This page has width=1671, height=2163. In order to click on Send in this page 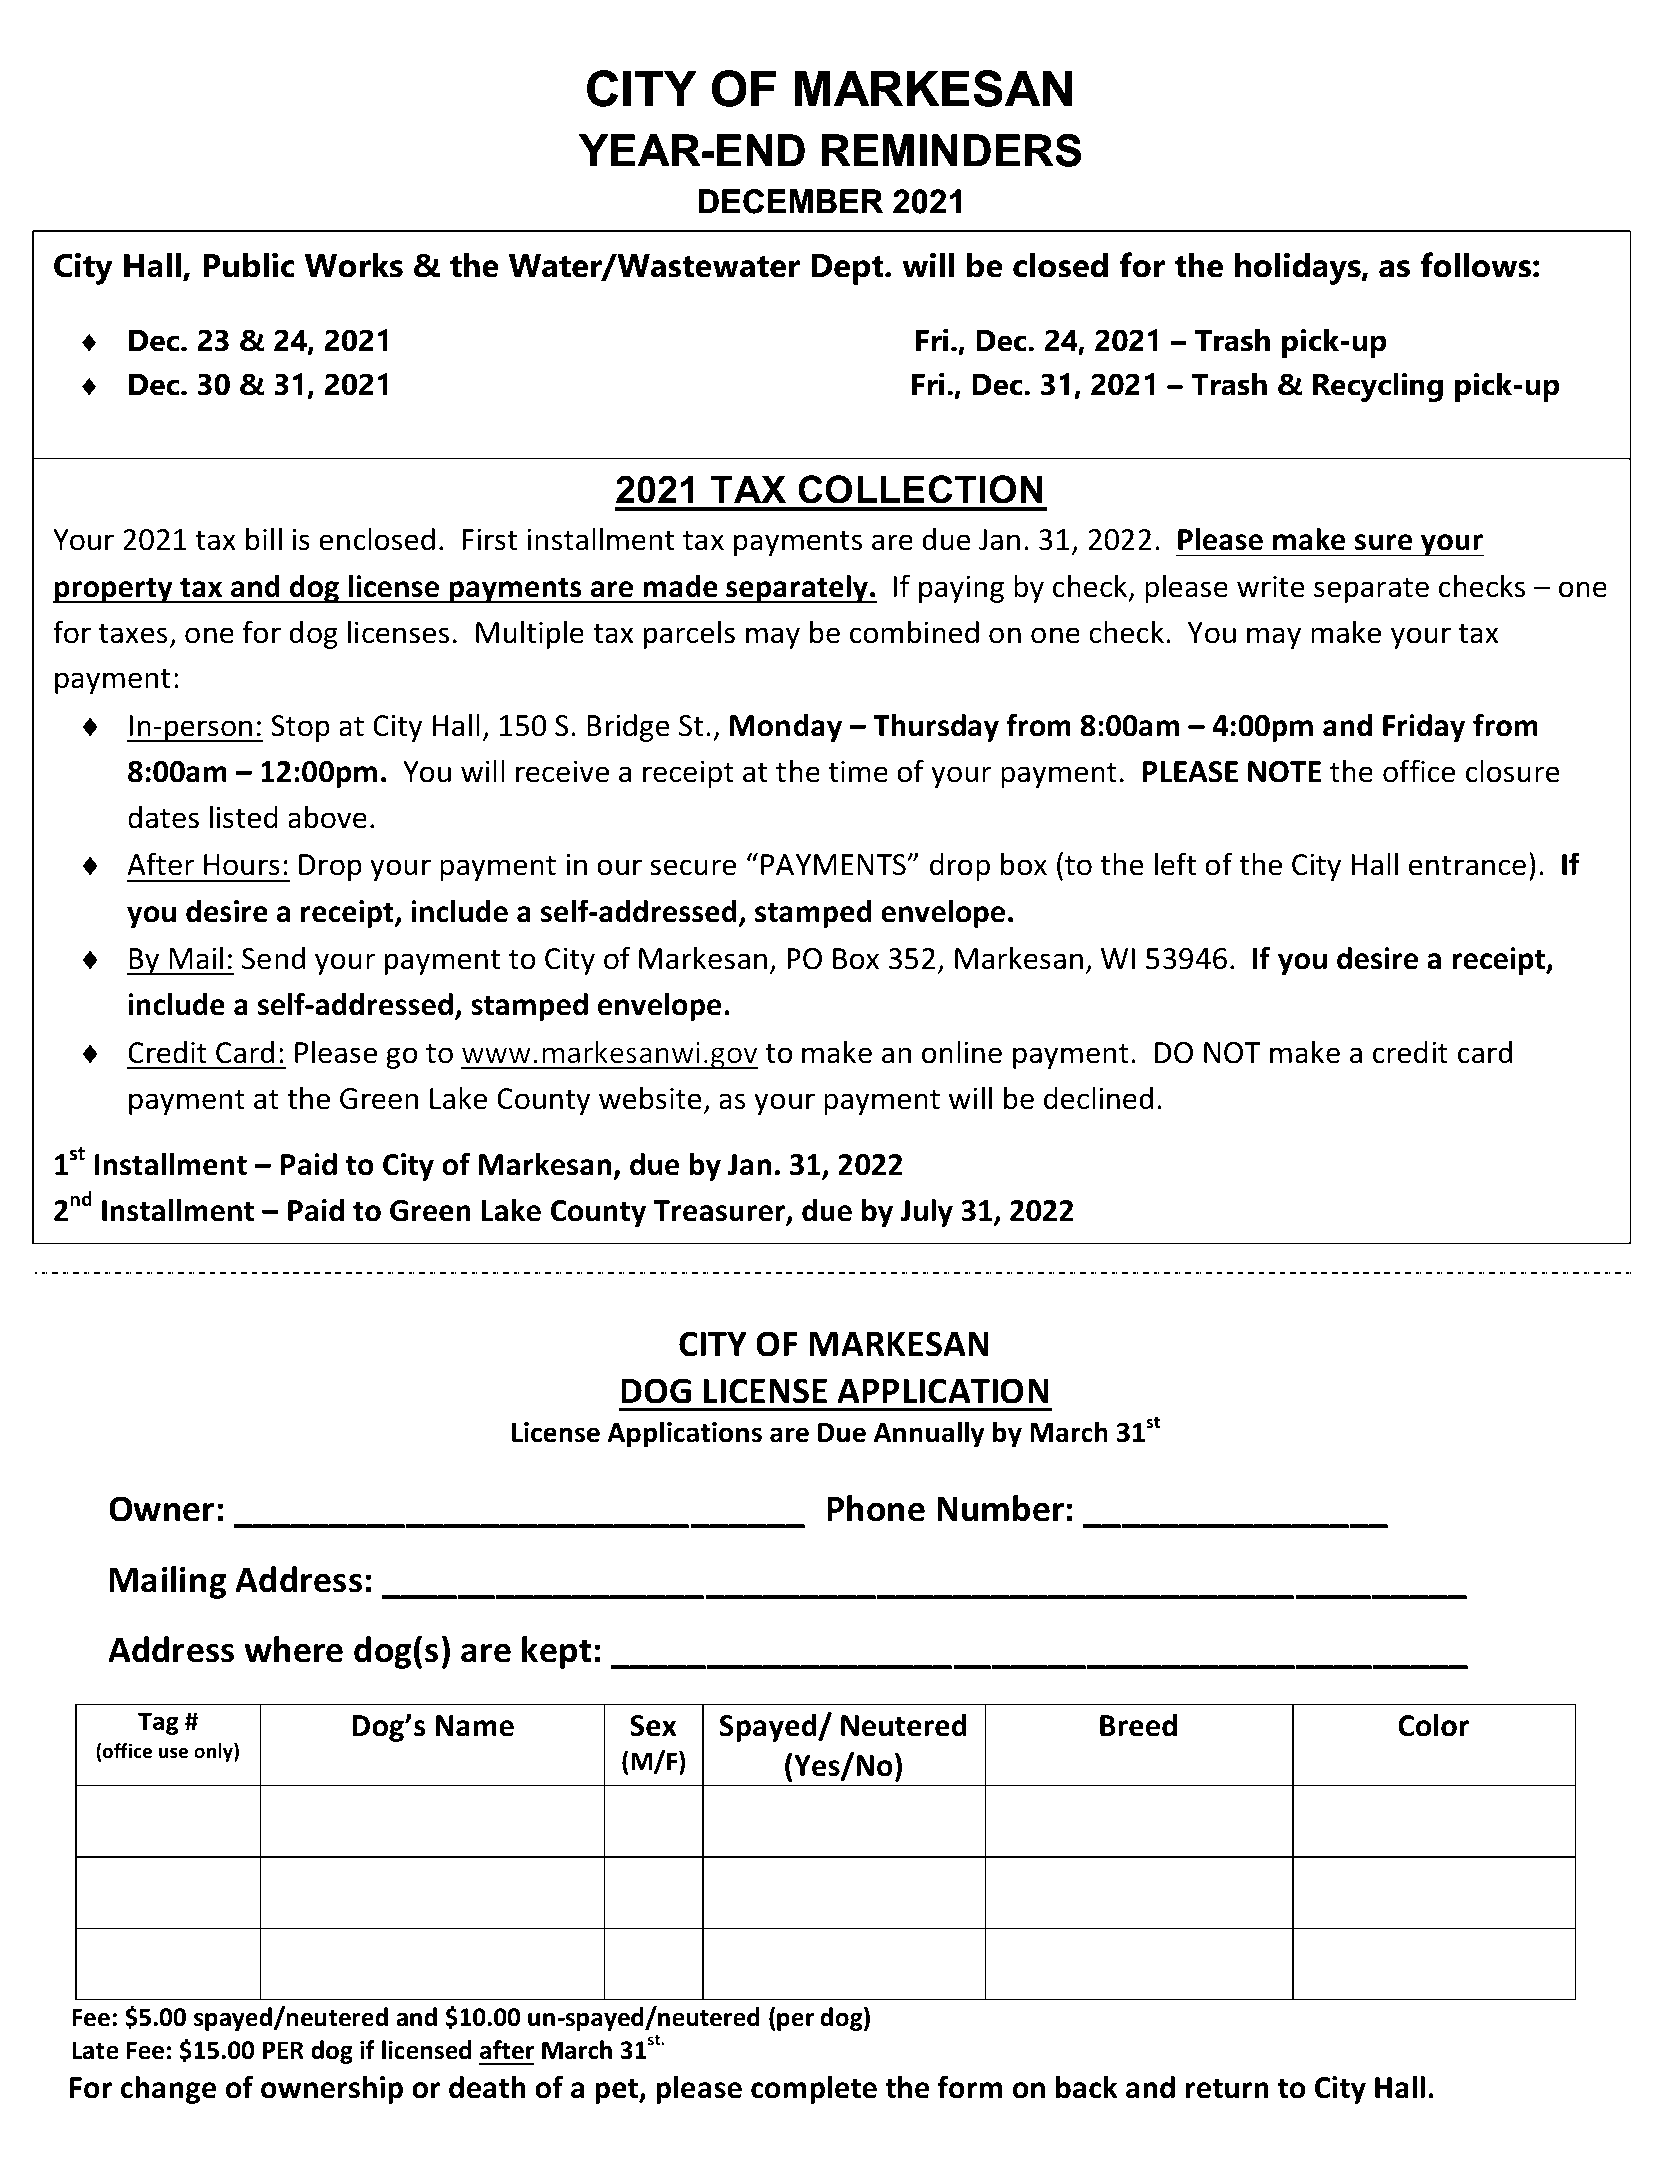, I will do `click(273, 958)`.
